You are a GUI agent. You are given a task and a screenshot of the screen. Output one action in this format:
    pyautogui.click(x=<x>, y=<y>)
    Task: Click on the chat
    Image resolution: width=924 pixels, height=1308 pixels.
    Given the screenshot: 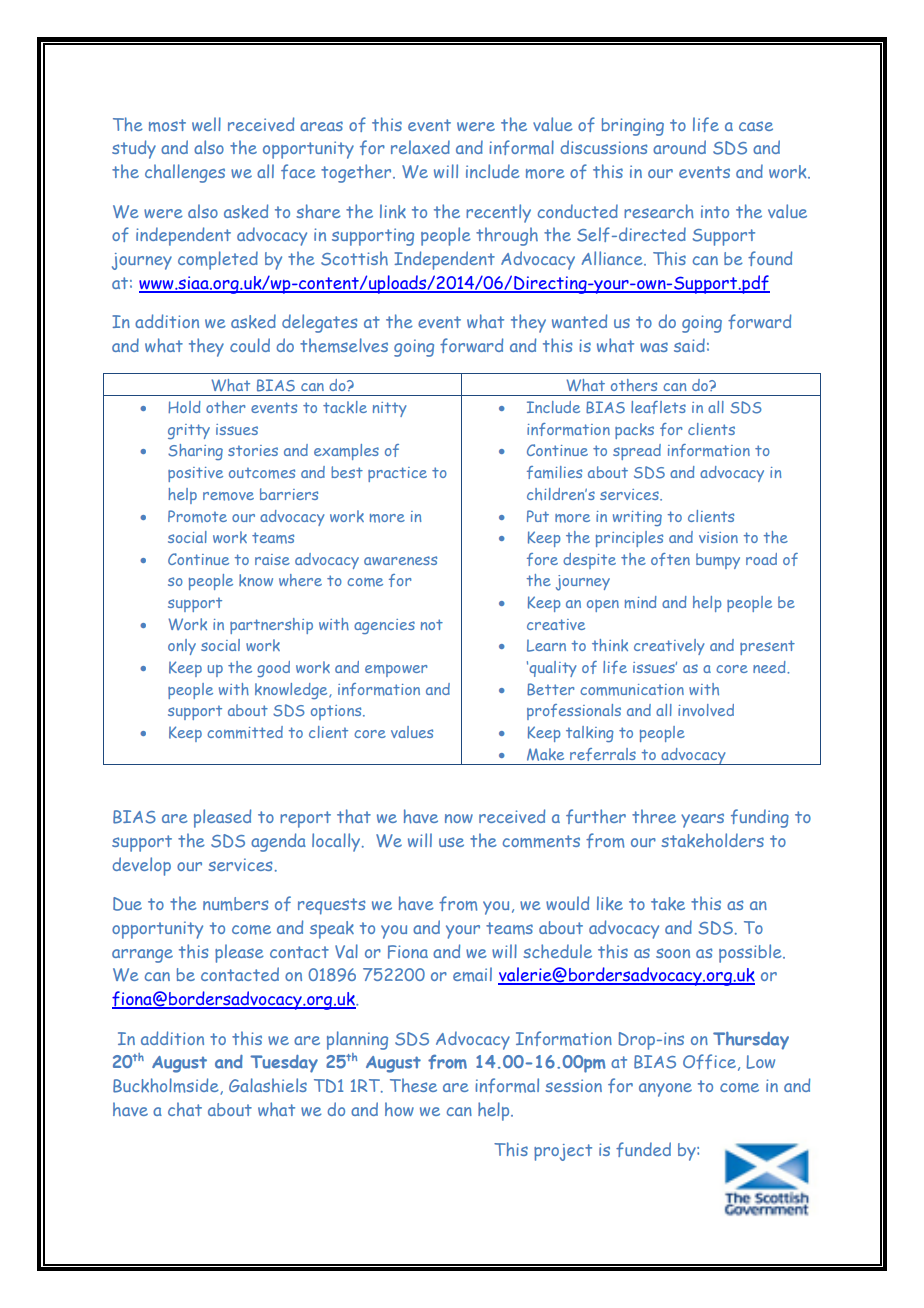 What is the action you would take?
    pyautogui.click(x=185, y=1109)
